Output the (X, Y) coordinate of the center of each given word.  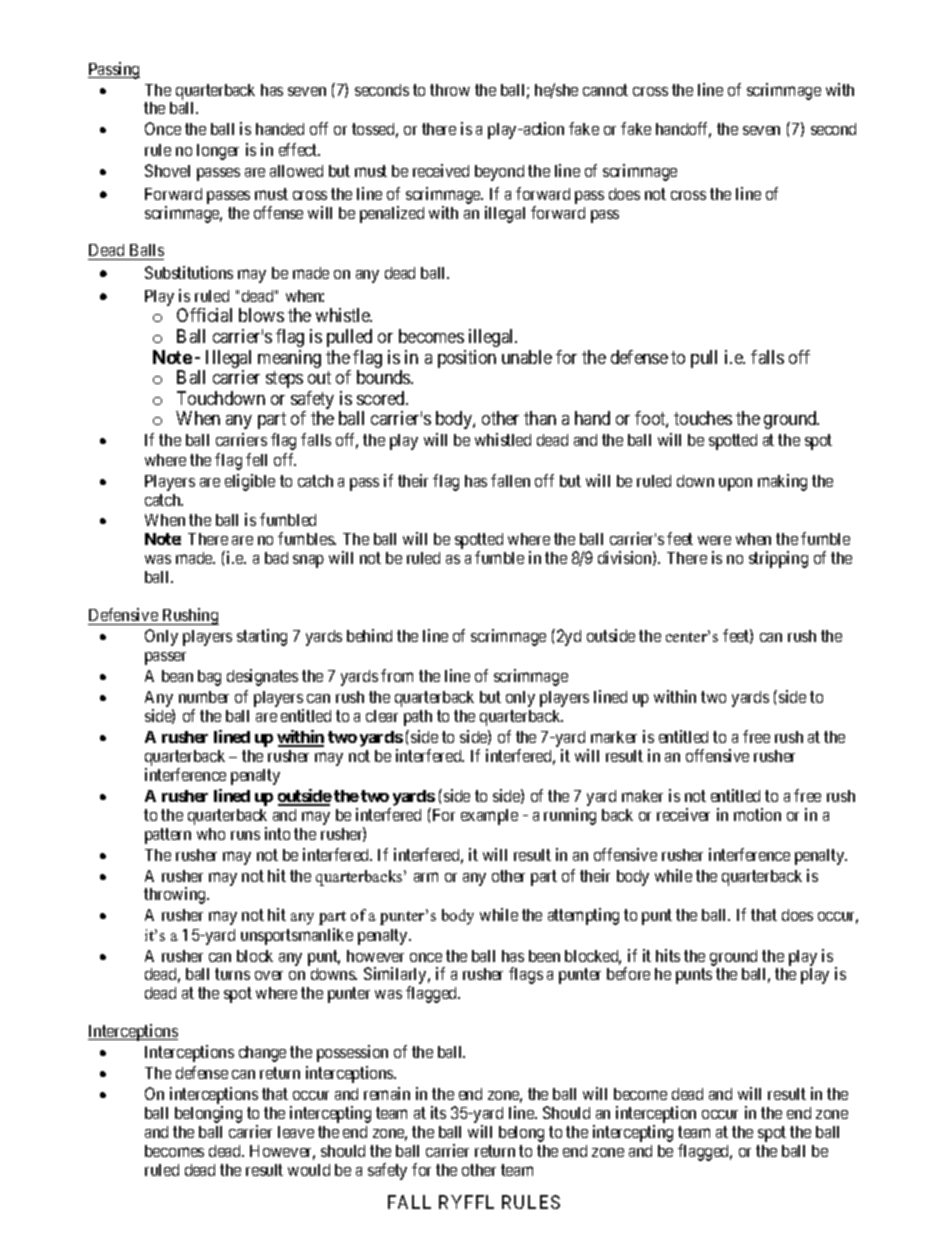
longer (218, 152)
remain (387, 1093)
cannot (605, 90)
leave (296, 1132)
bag (209, 678)
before (628, 973)
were (714, 540)
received (441, 170)
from (397, 675)
